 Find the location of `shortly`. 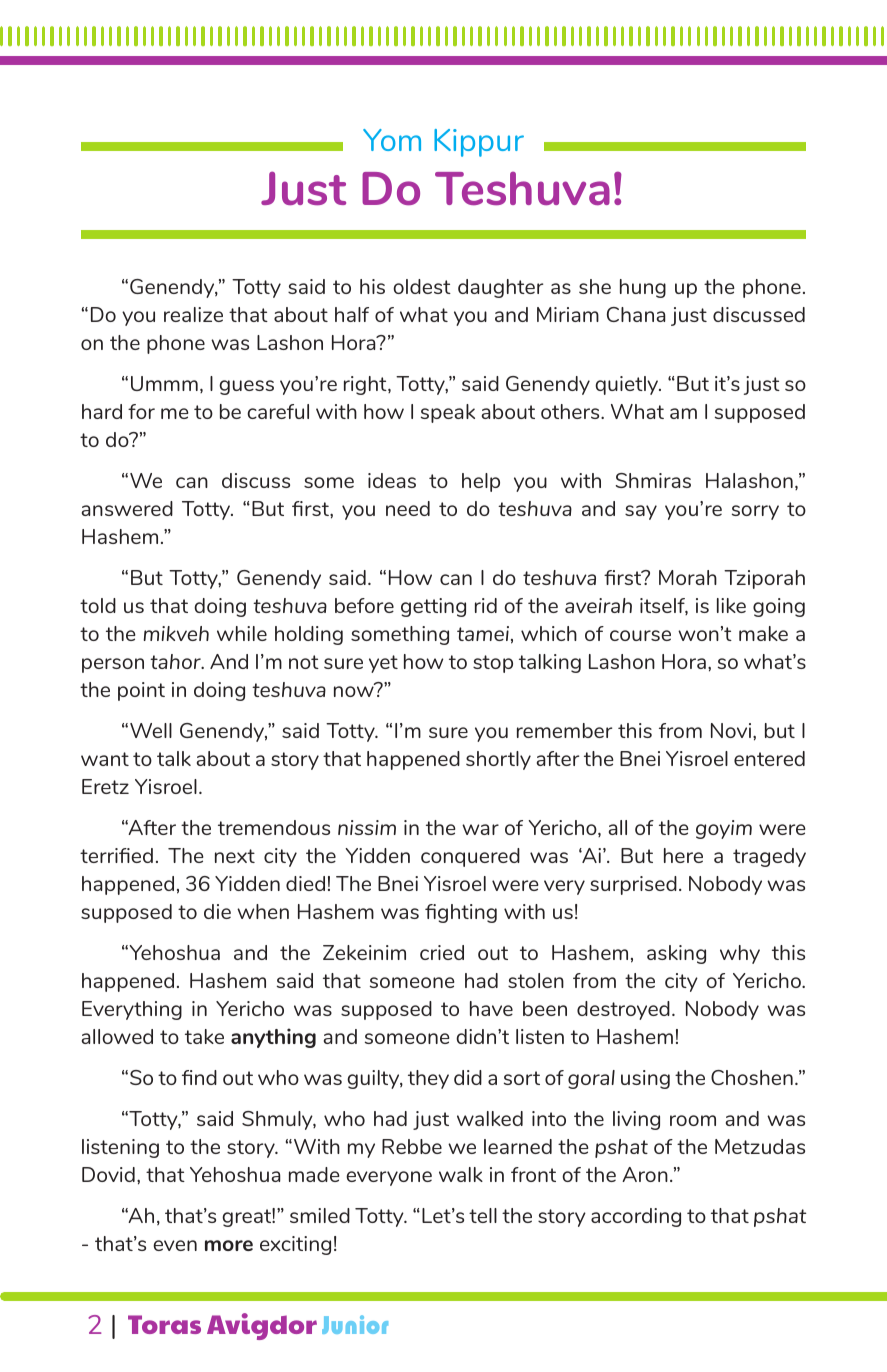

shortly is located at coordinates (498, 760).
